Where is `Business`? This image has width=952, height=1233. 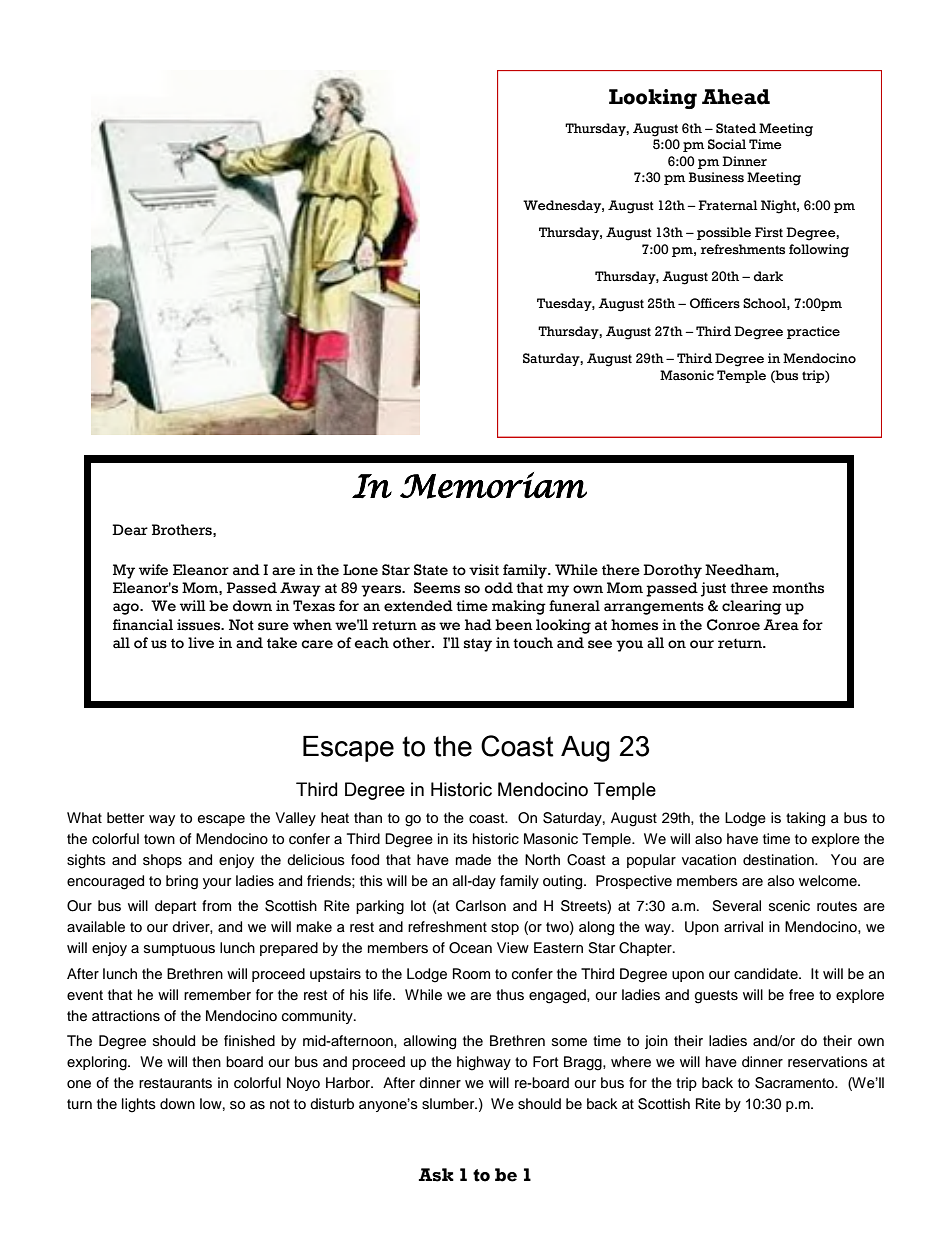 Business is located at coordinates (716, 177).
